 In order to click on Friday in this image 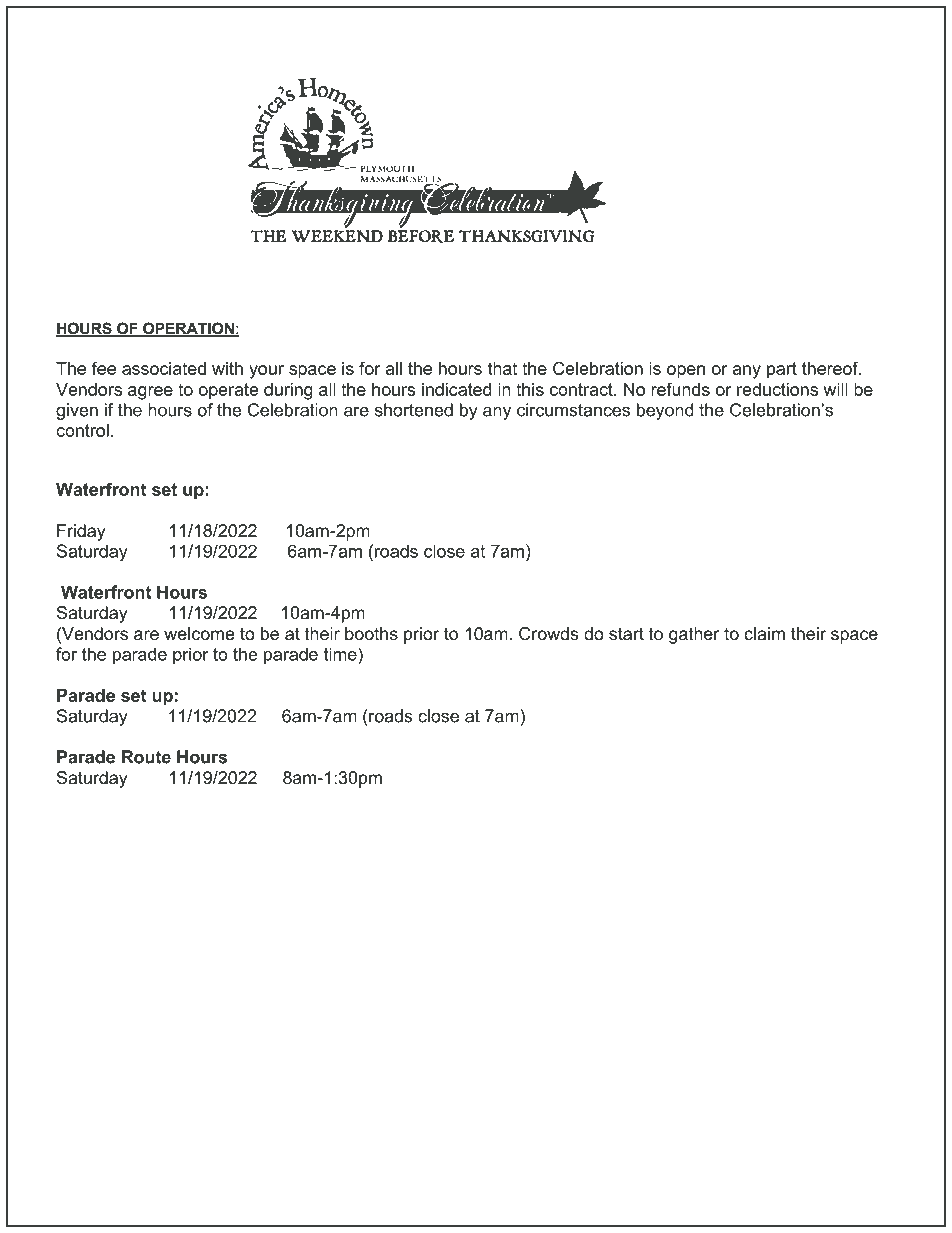, I will do `click(81, 532)`.
